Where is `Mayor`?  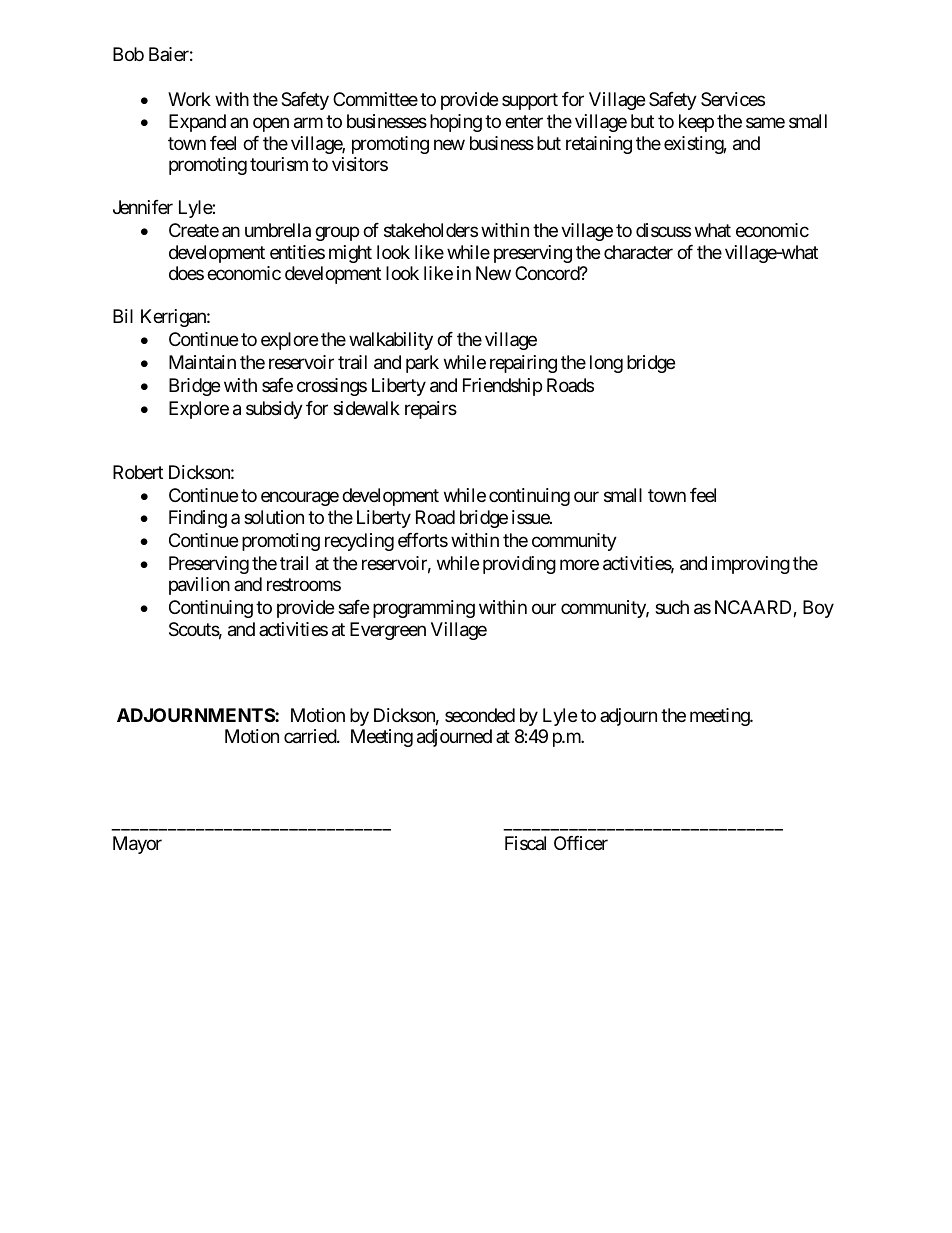 Mayor is located at coordinates (137, 845).
